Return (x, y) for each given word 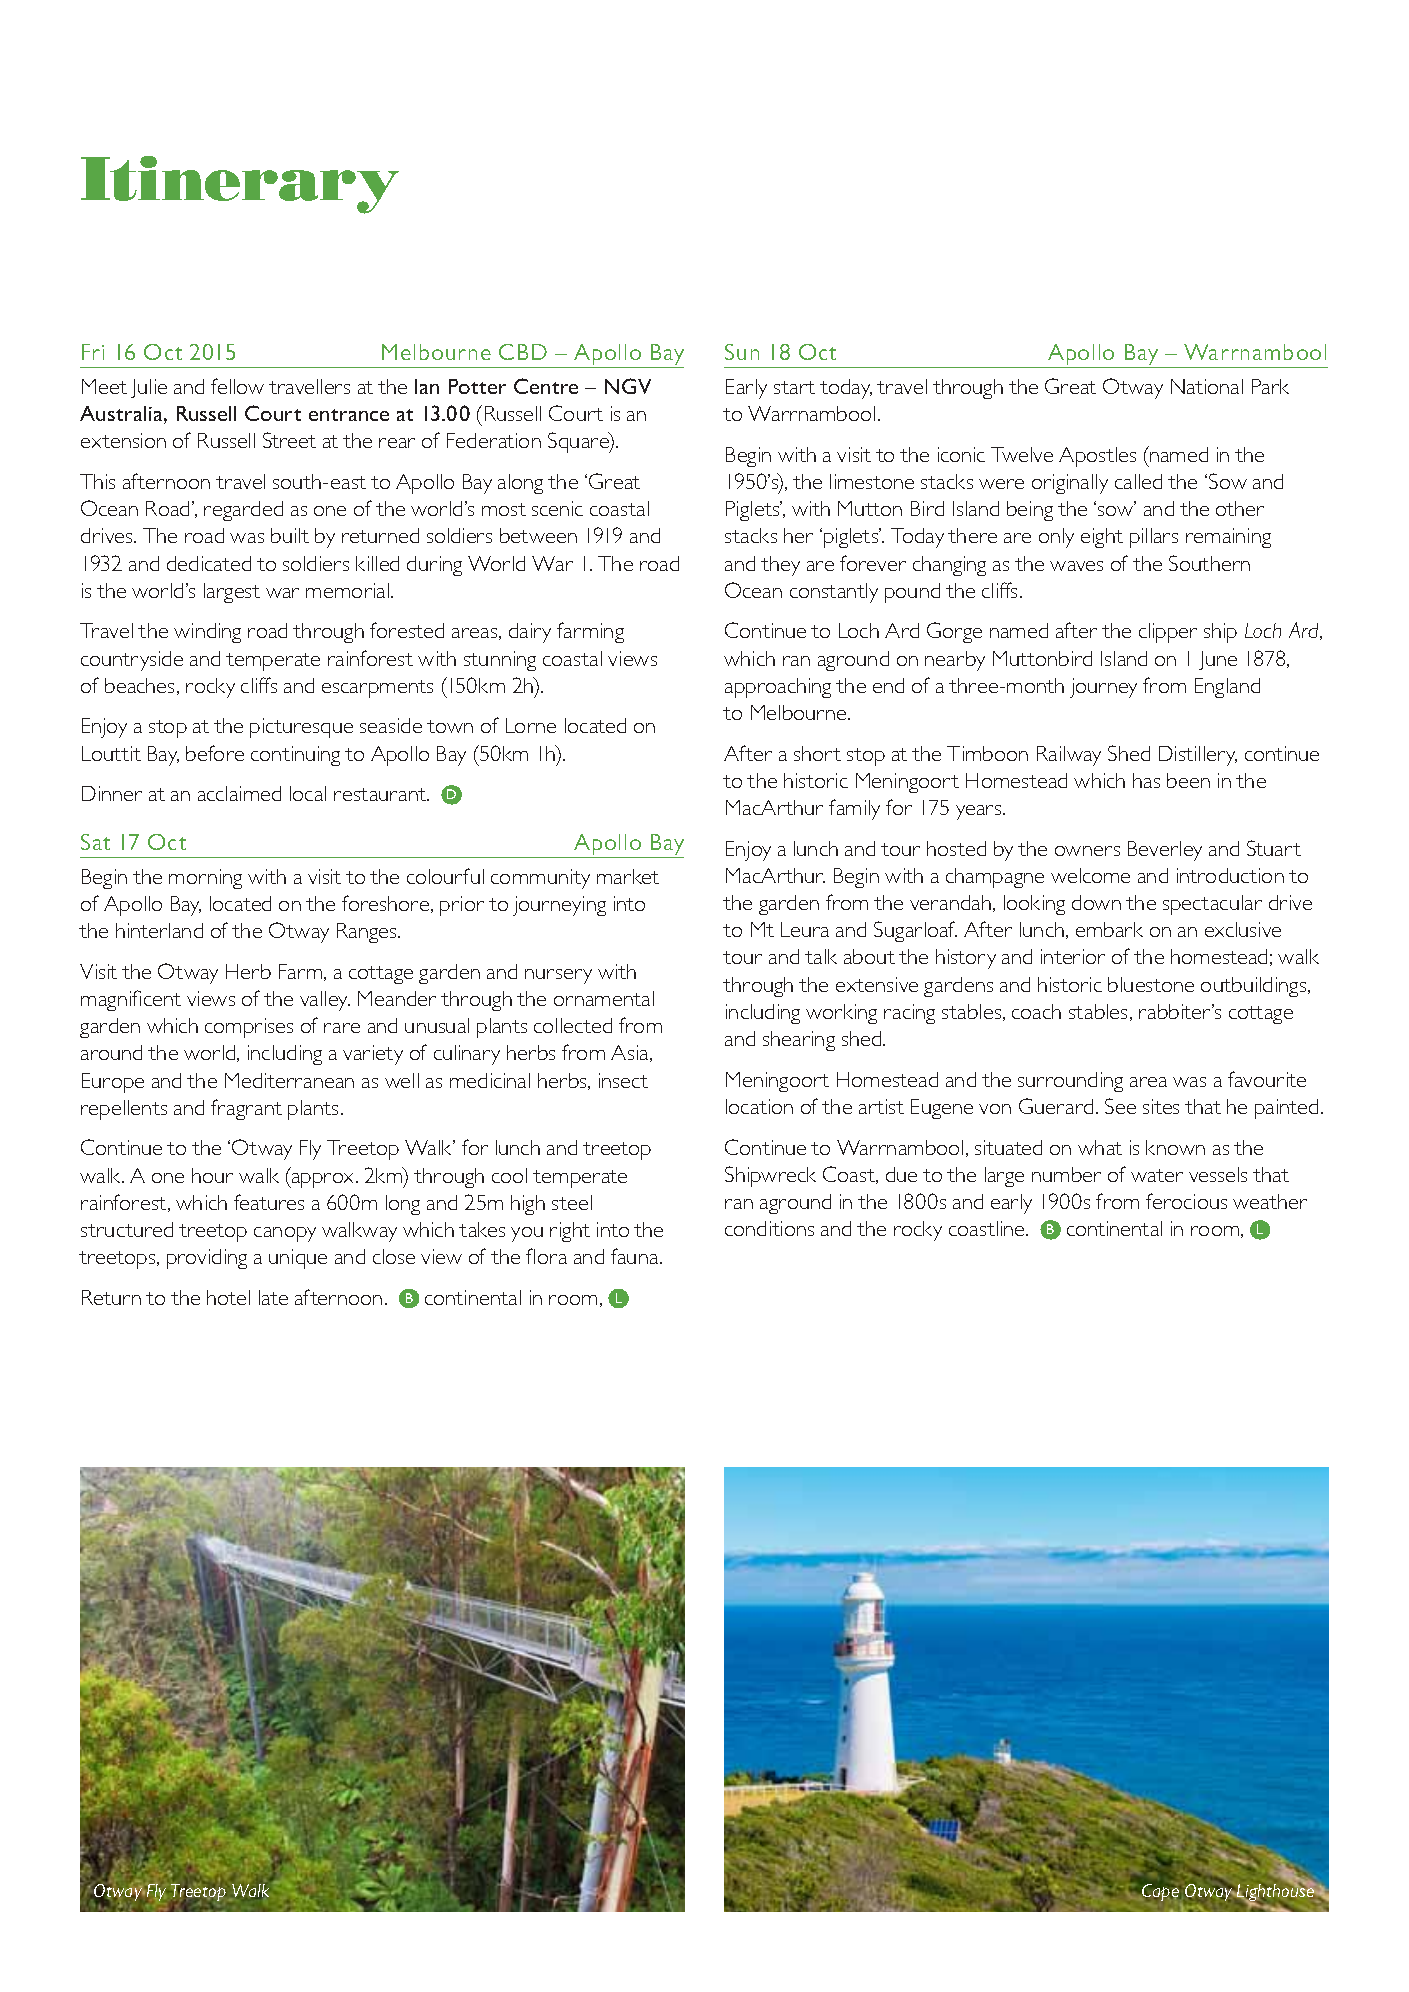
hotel (228, 1297)
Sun (742, 352)
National (1207, 386)
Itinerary (240, 185)
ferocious (1186, 1201)
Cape (1159, 1891)
